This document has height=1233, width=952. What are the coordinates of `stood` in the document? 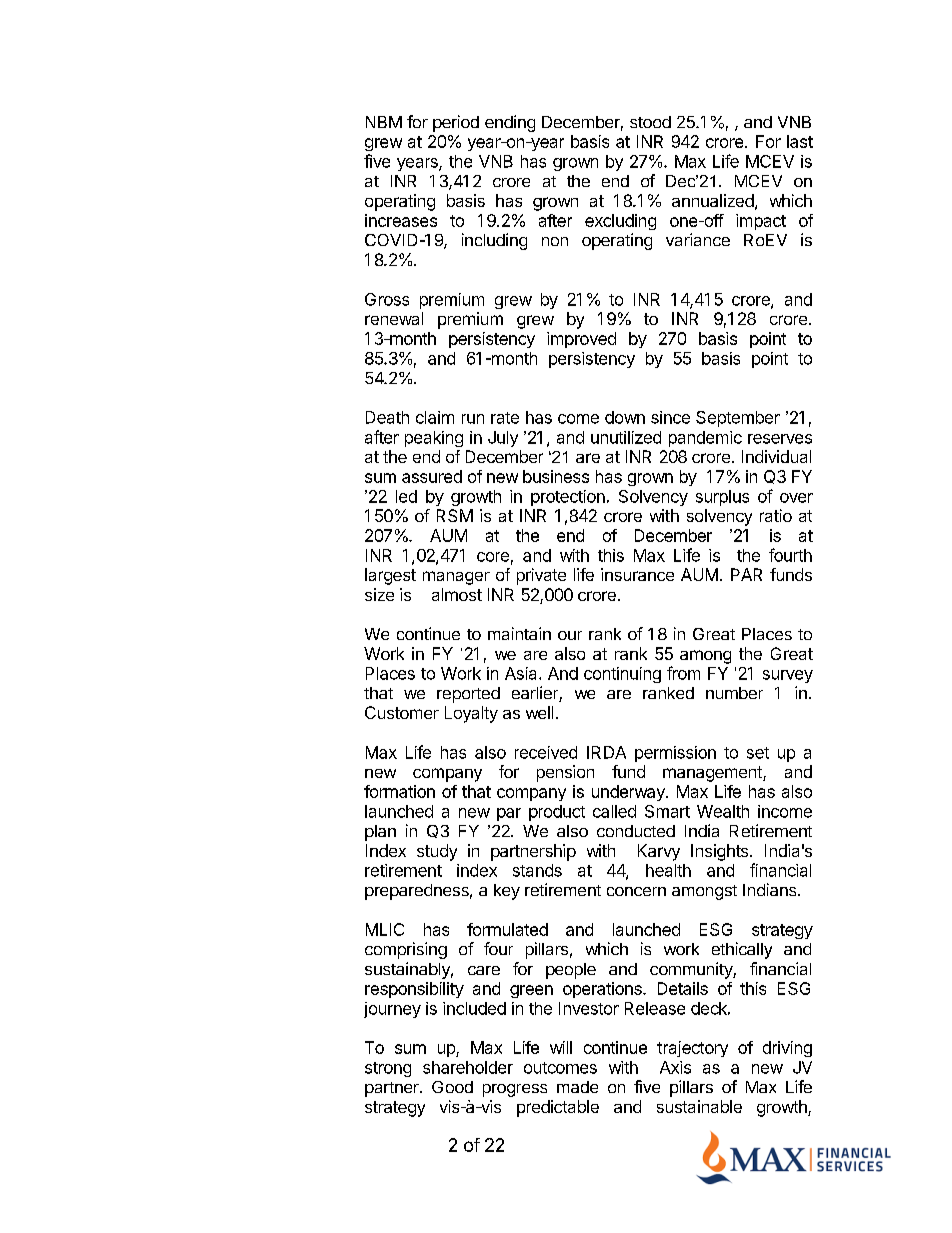 It's located at (650, 122).
